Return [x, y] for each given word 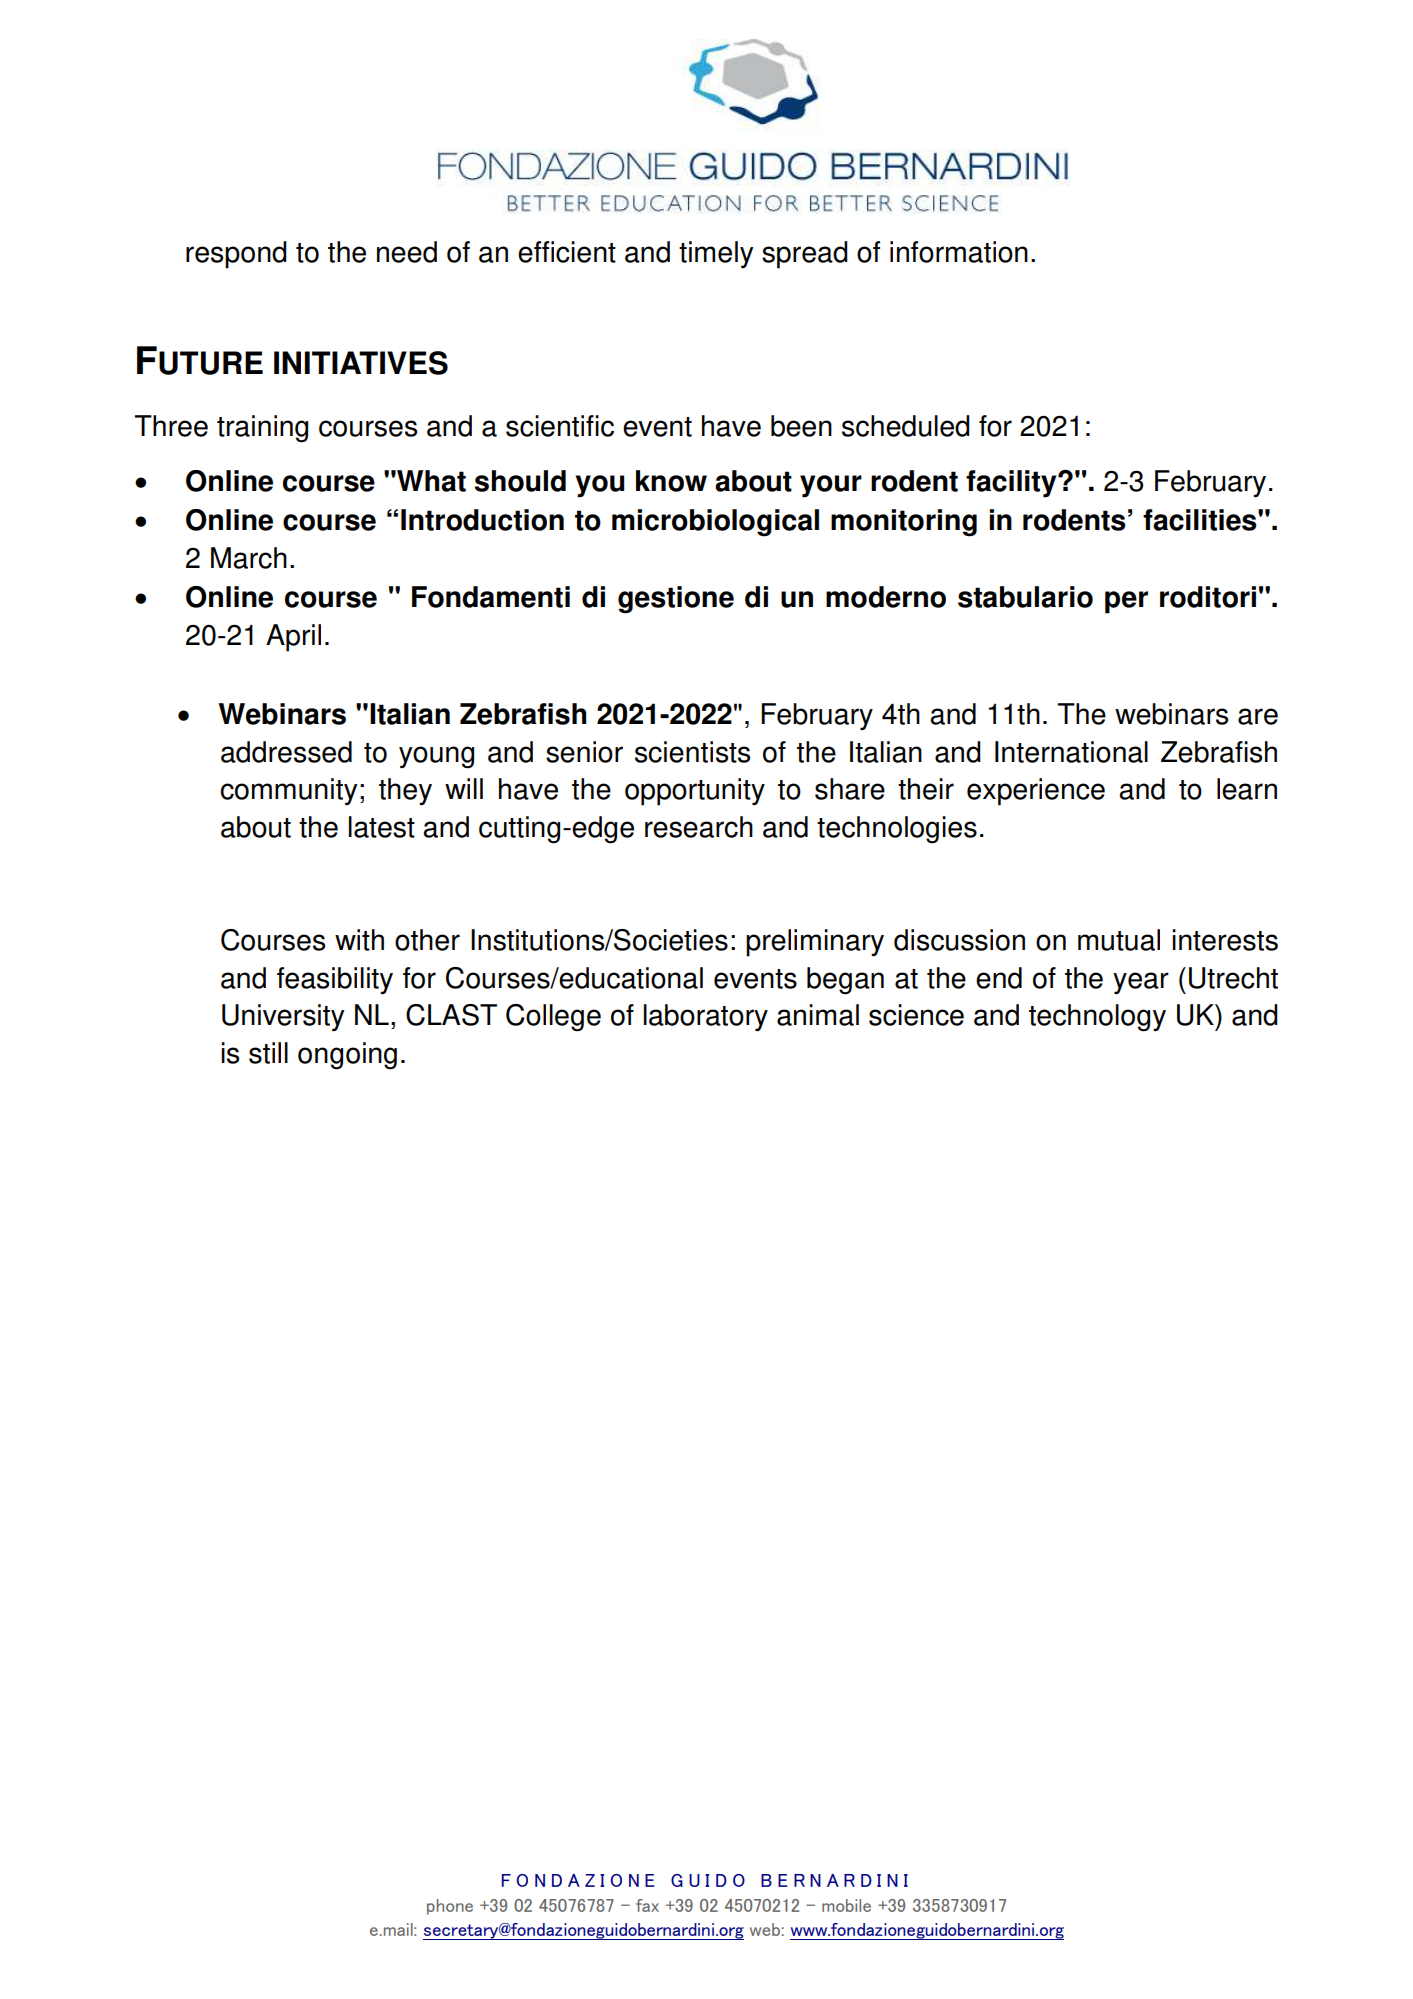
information [959, 252]
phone [450, 1907]
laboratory [706, 1017]
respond [236, 255]
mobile [846, 1905]
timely [716, 255]
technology [1097, 1018]
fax [647, 1905]
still [268, 1053]
